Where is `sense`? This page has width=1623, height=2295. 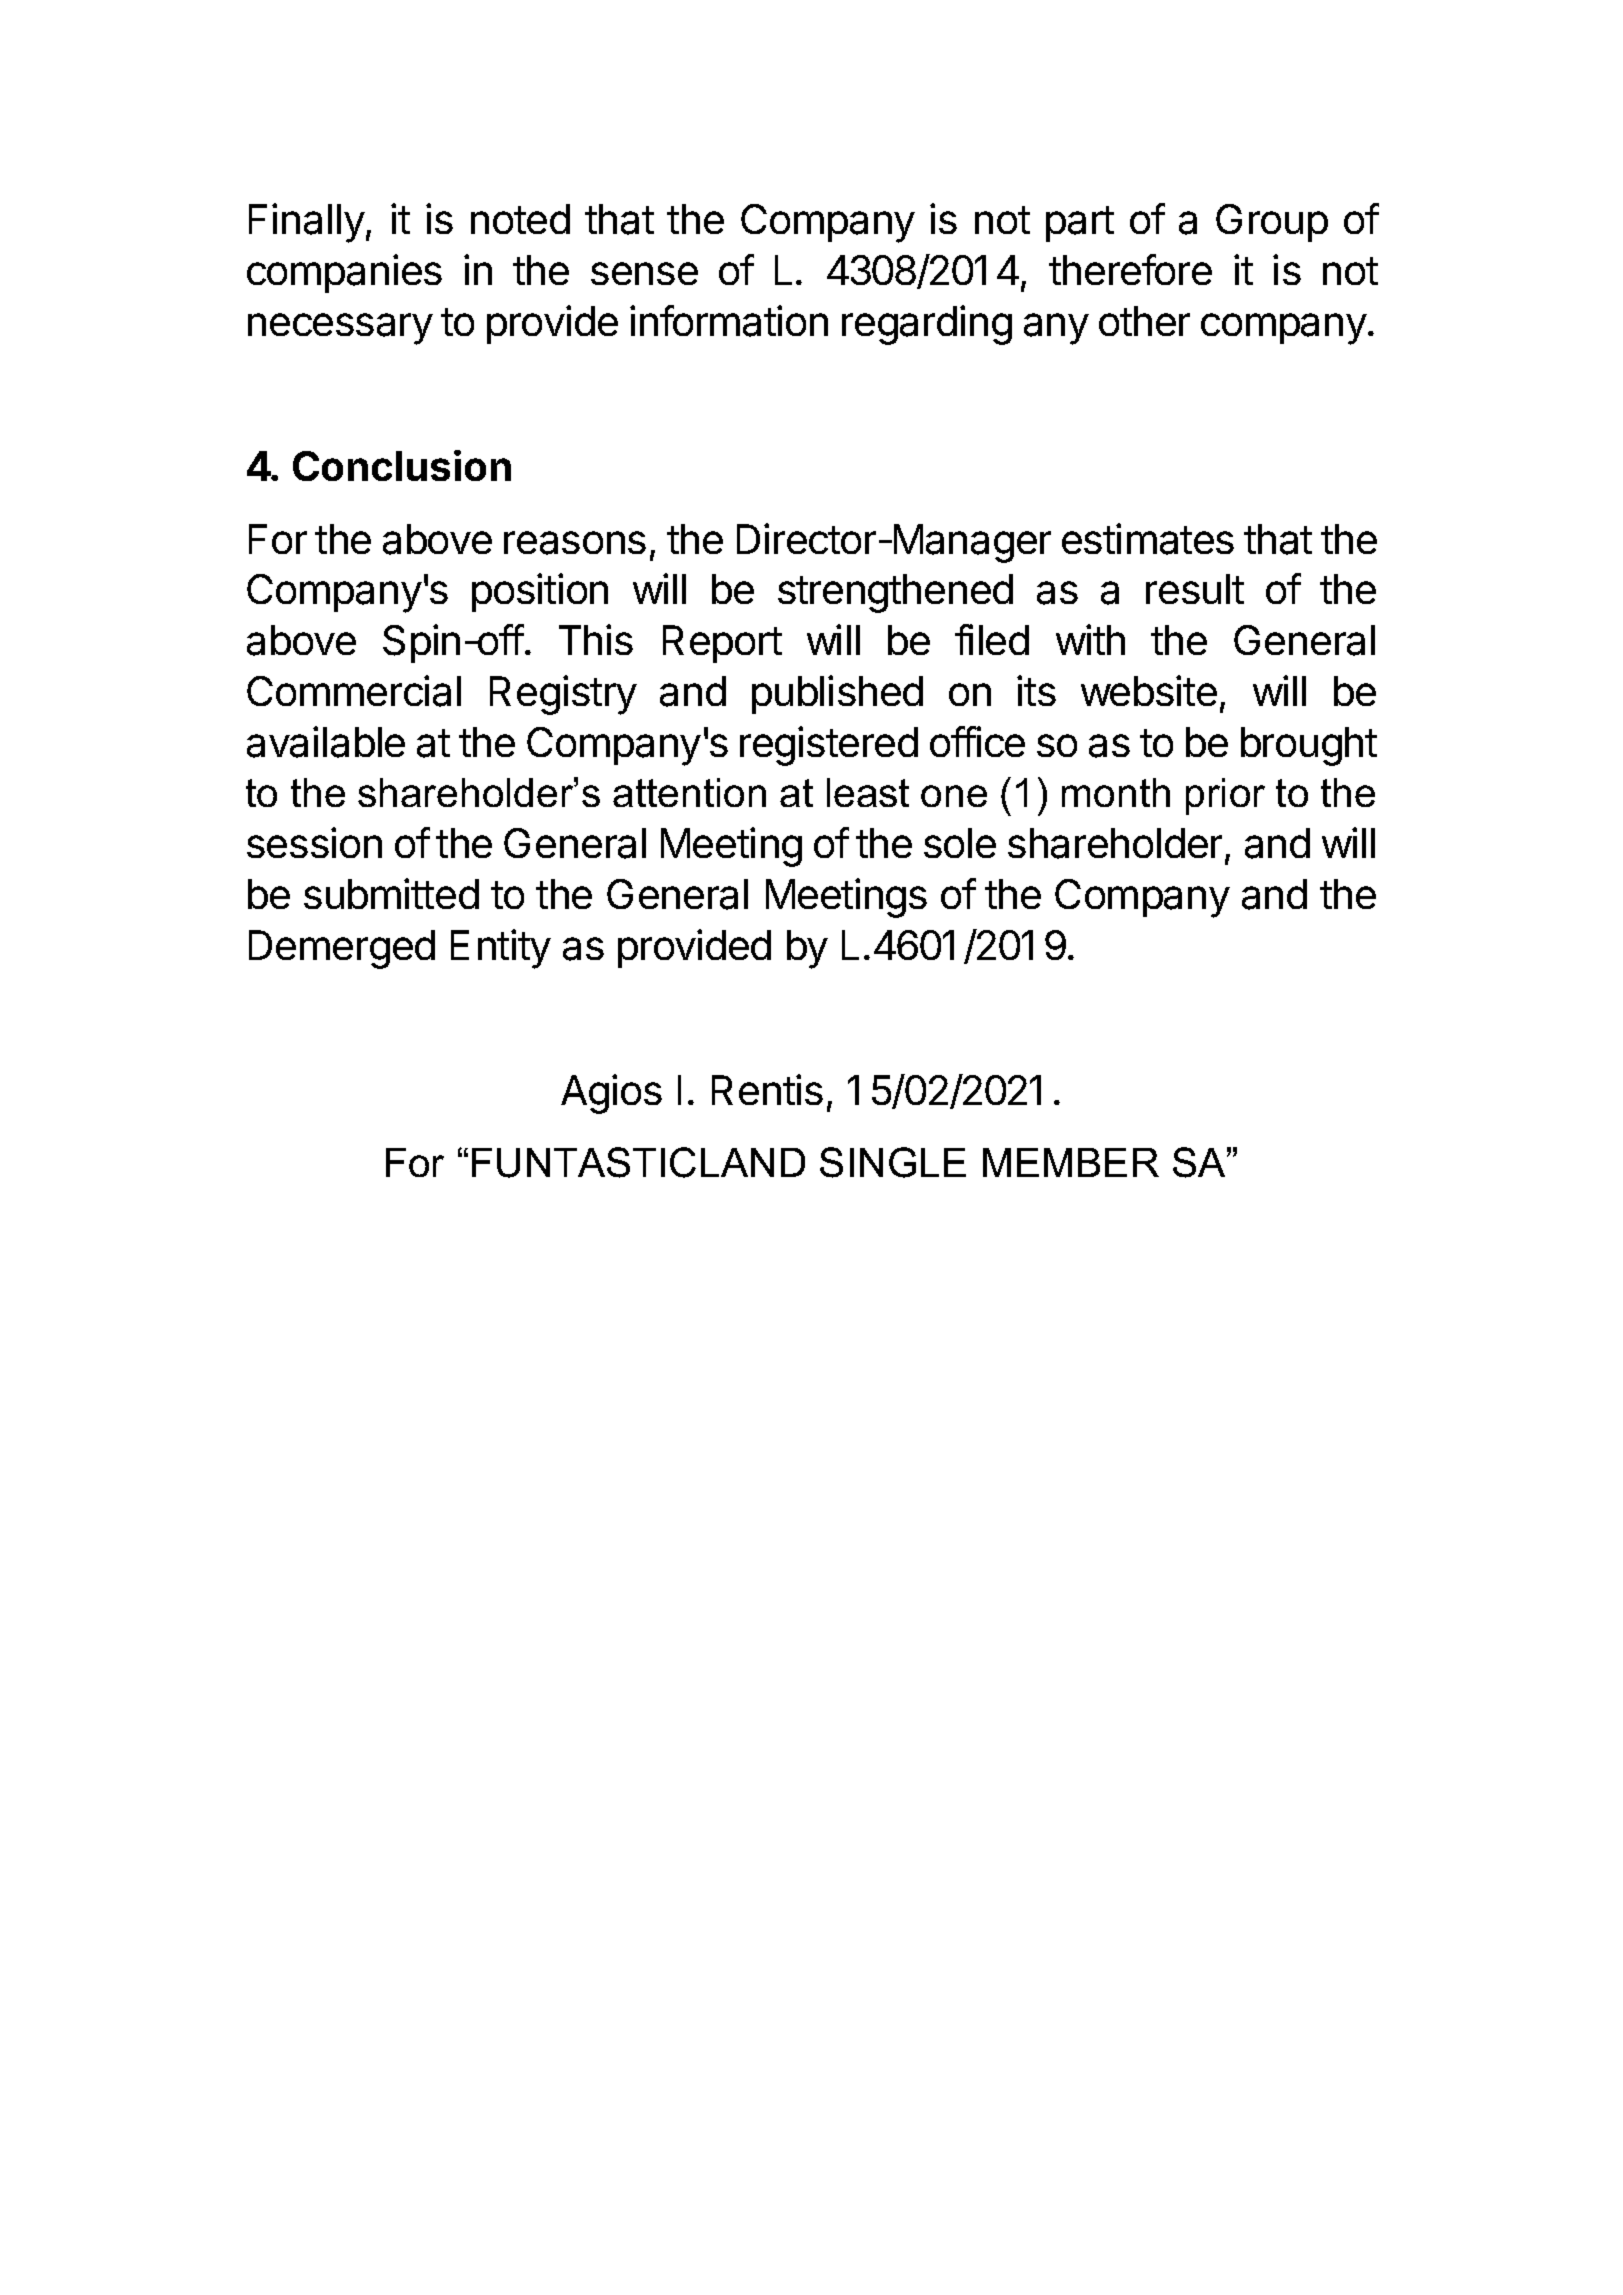
sense is located at coordinates (644, 273).
